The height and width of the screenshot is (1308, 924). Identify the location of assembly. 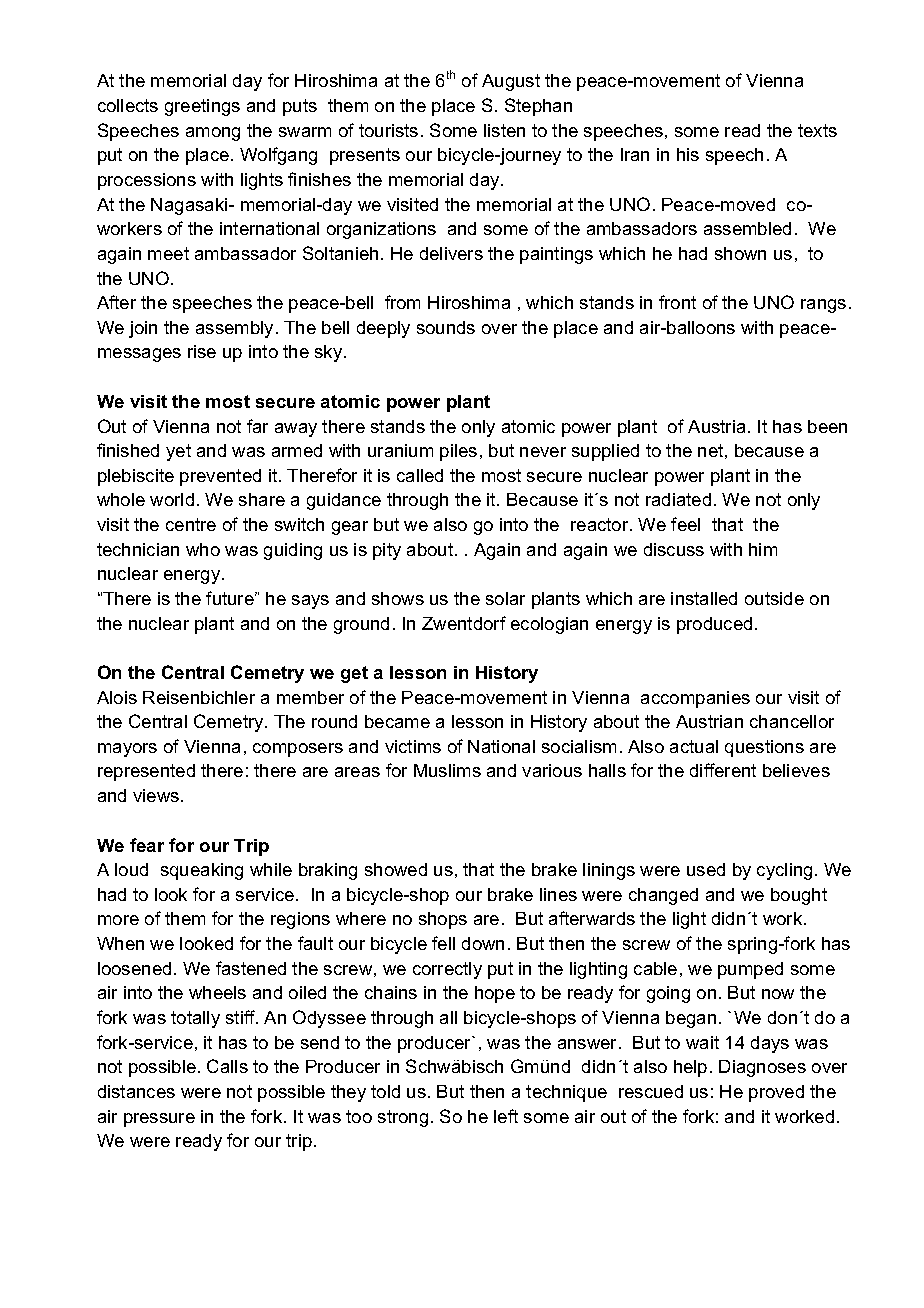
(236, 329).
